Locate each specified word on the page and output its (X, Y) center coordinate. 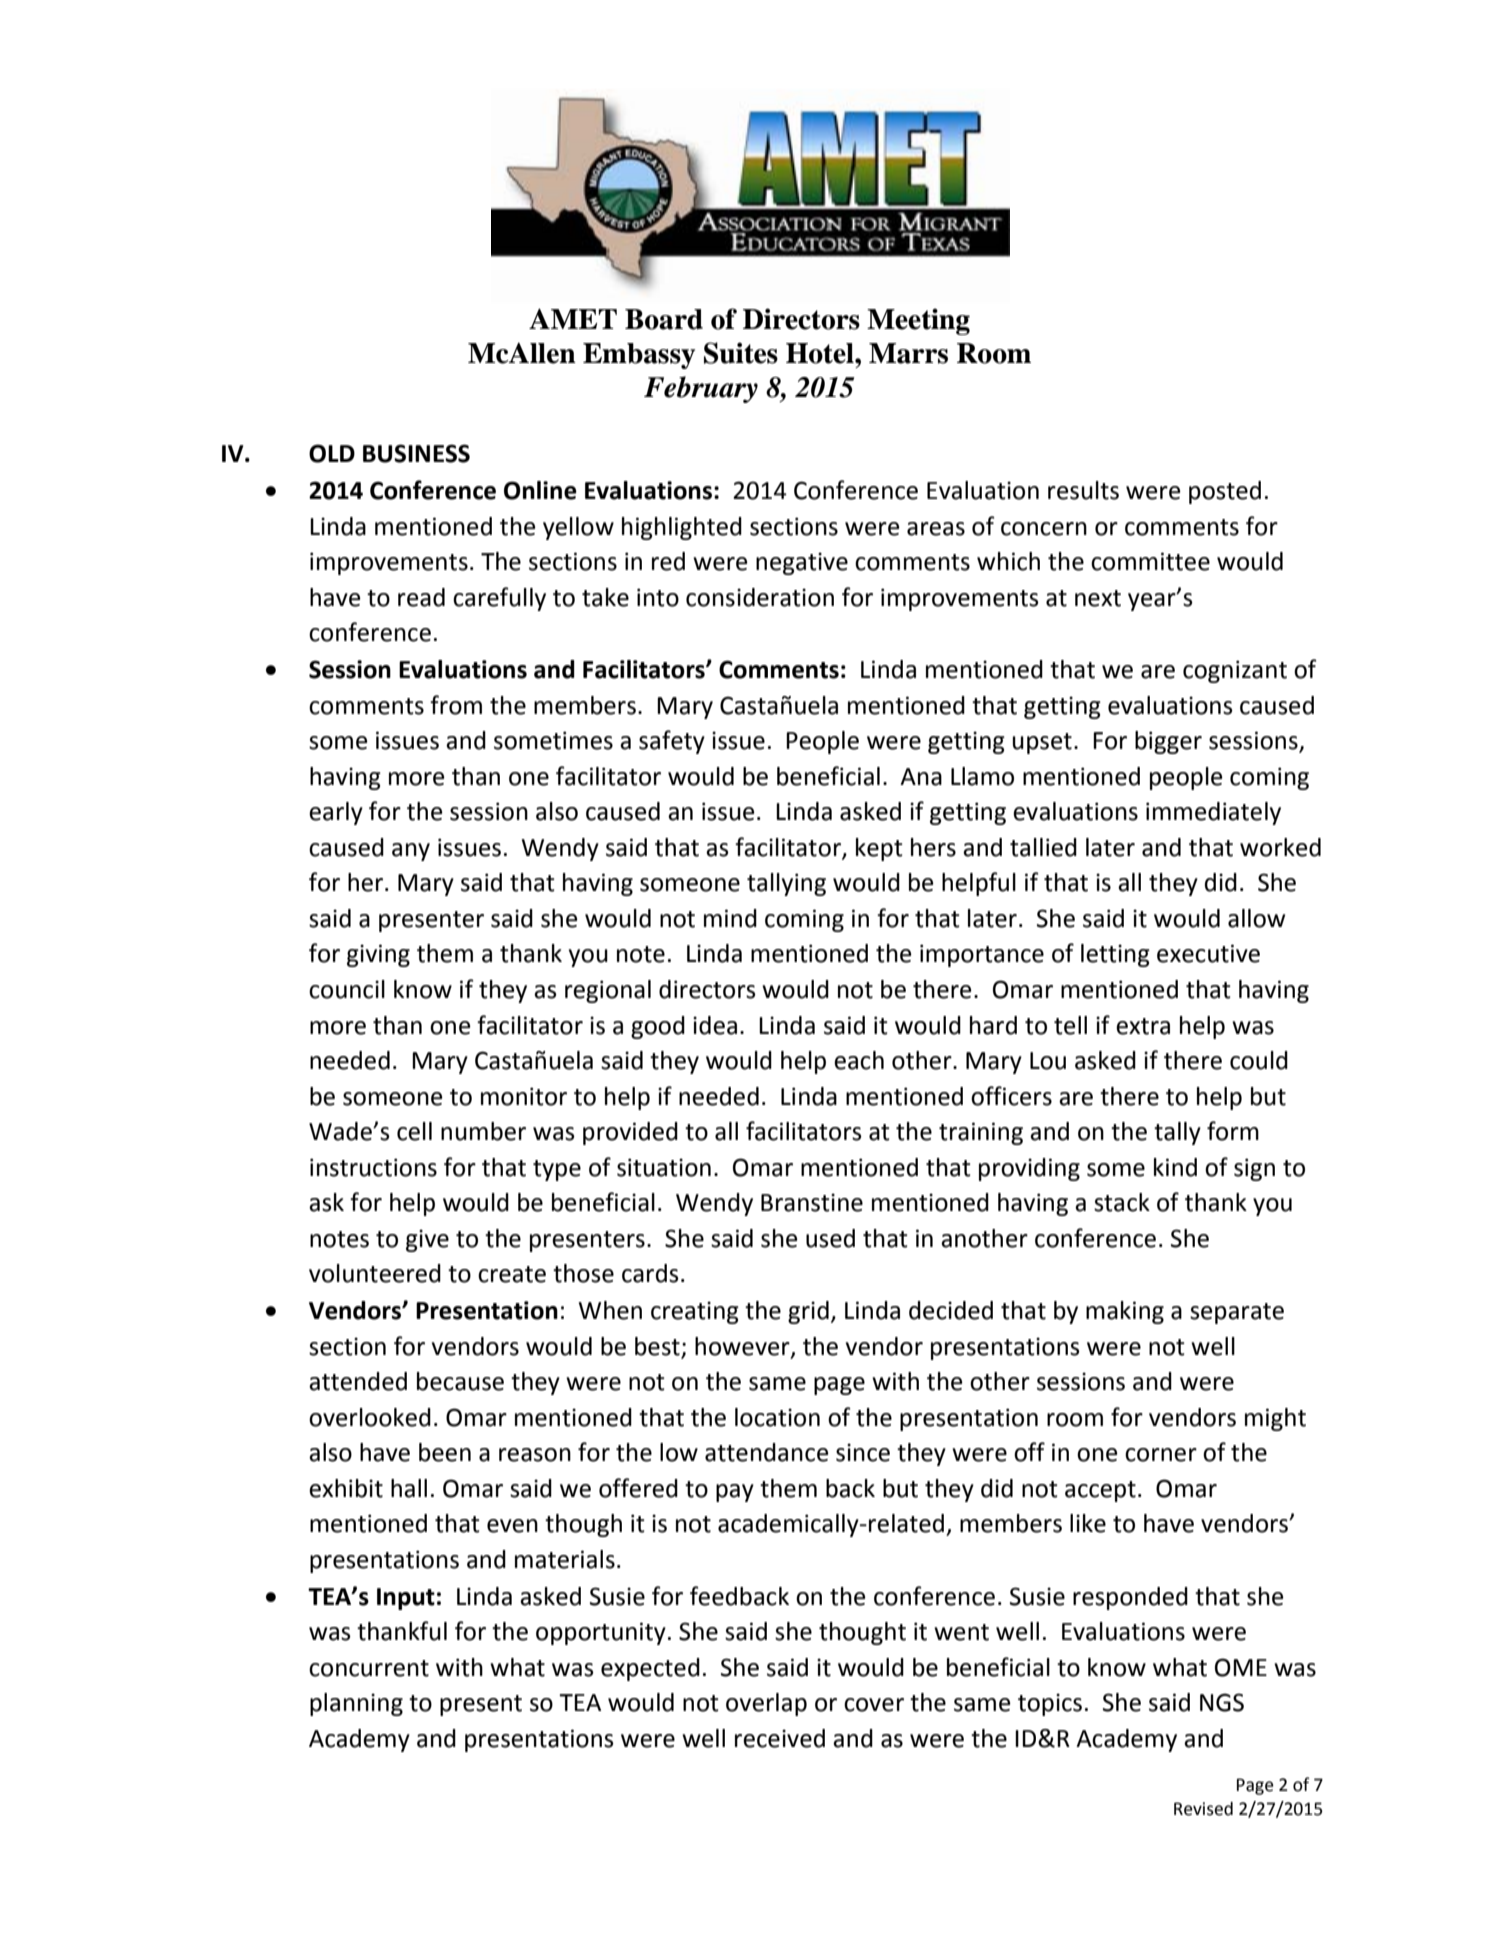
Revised (1203, 1809)
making (1125, 1312)
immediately (1213, 813)
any (411, 852)
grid (808, 1312)
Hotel (821, 353)
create (512, 1274)
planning (356, 1704)
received (780, 1738)
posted (1225, 492)
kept (879, 849)
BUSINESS (416, 453)
